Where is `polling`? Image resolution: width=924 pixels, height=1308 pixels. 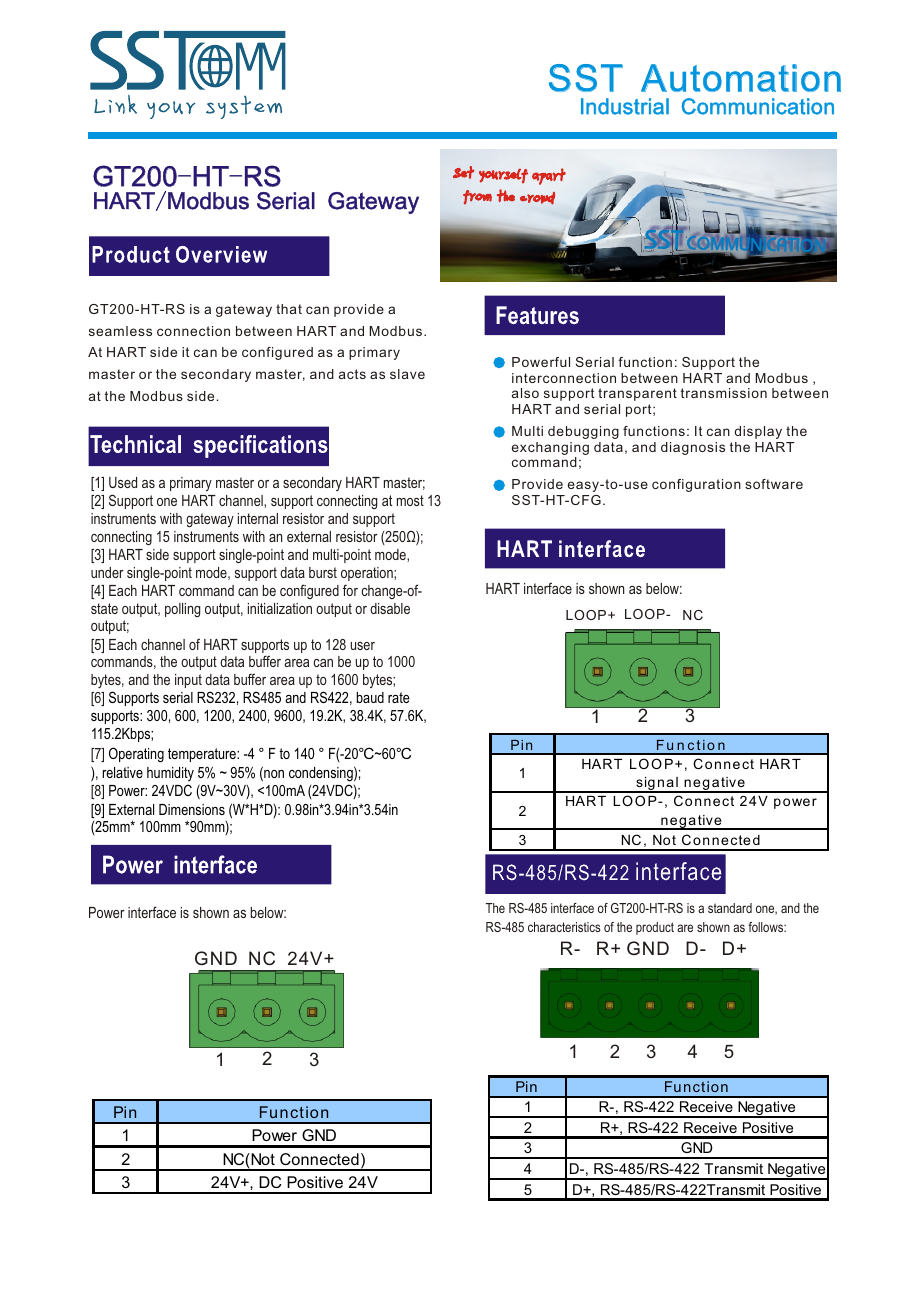
polling is located at coordinates (182, 610).
